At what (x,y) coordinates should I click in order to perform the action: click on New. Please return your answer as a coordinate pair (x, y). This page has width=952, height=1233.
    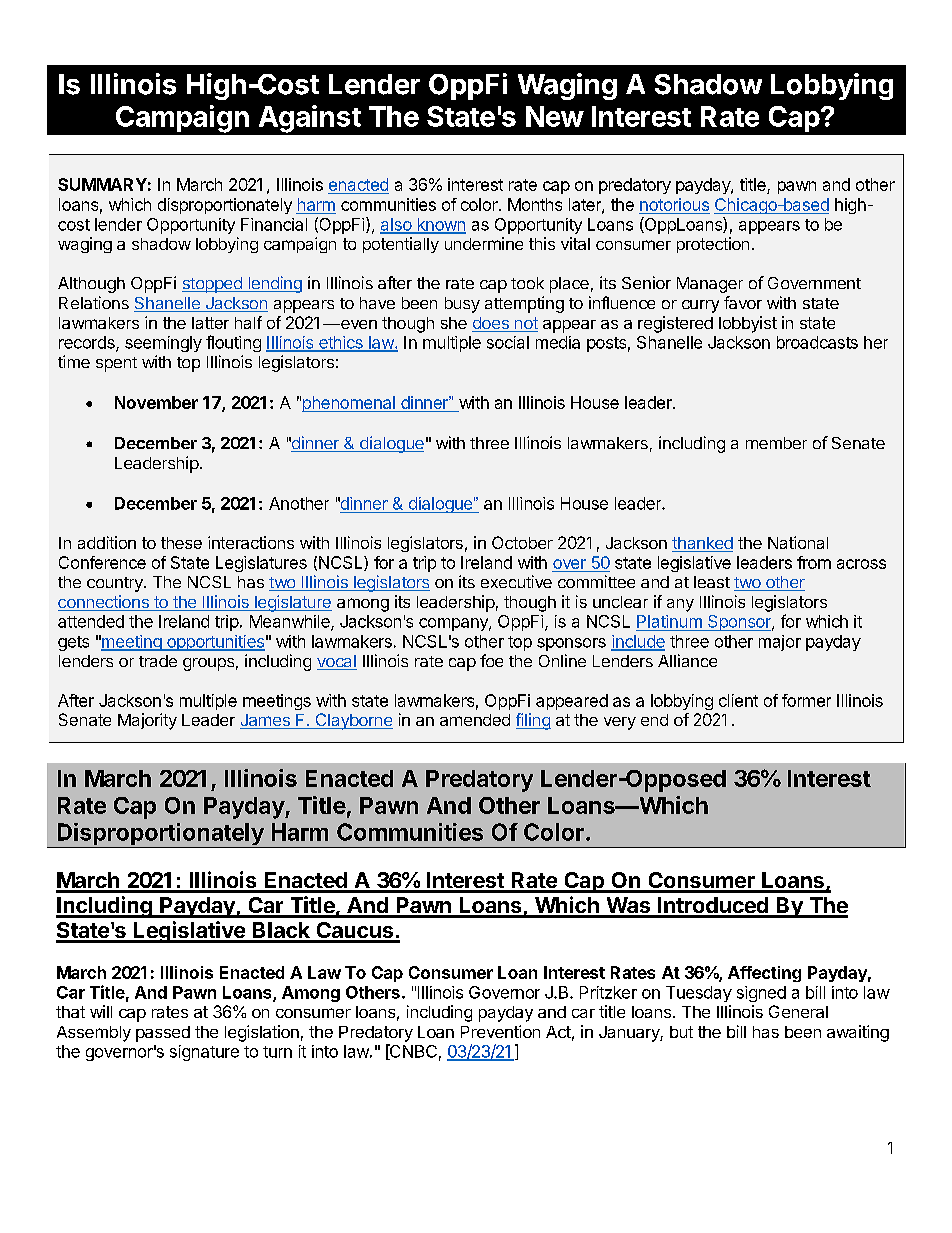
    Looking at the image, I should click on (555, 116).
